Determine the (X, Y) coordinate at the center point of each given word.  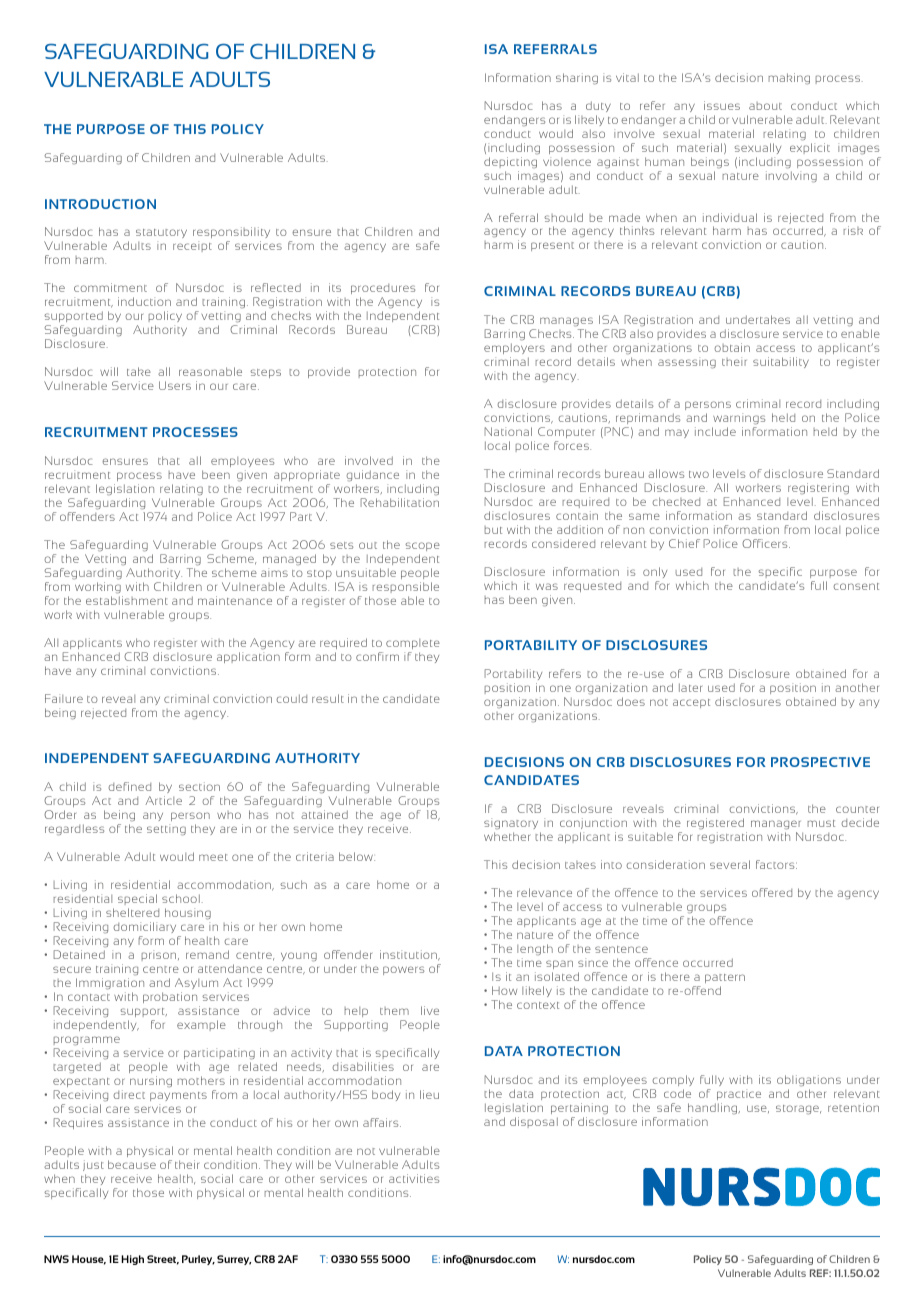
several (730, 864)
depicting (510, 162)
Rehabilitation (400, 502)
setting (166, 830)
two (699, 474)
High (132, 1260)
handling (714, 1108)
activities (414, 1178)
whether (507, 836)
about (765, 106)
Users (175, 385)
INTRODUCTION (100, 204)
